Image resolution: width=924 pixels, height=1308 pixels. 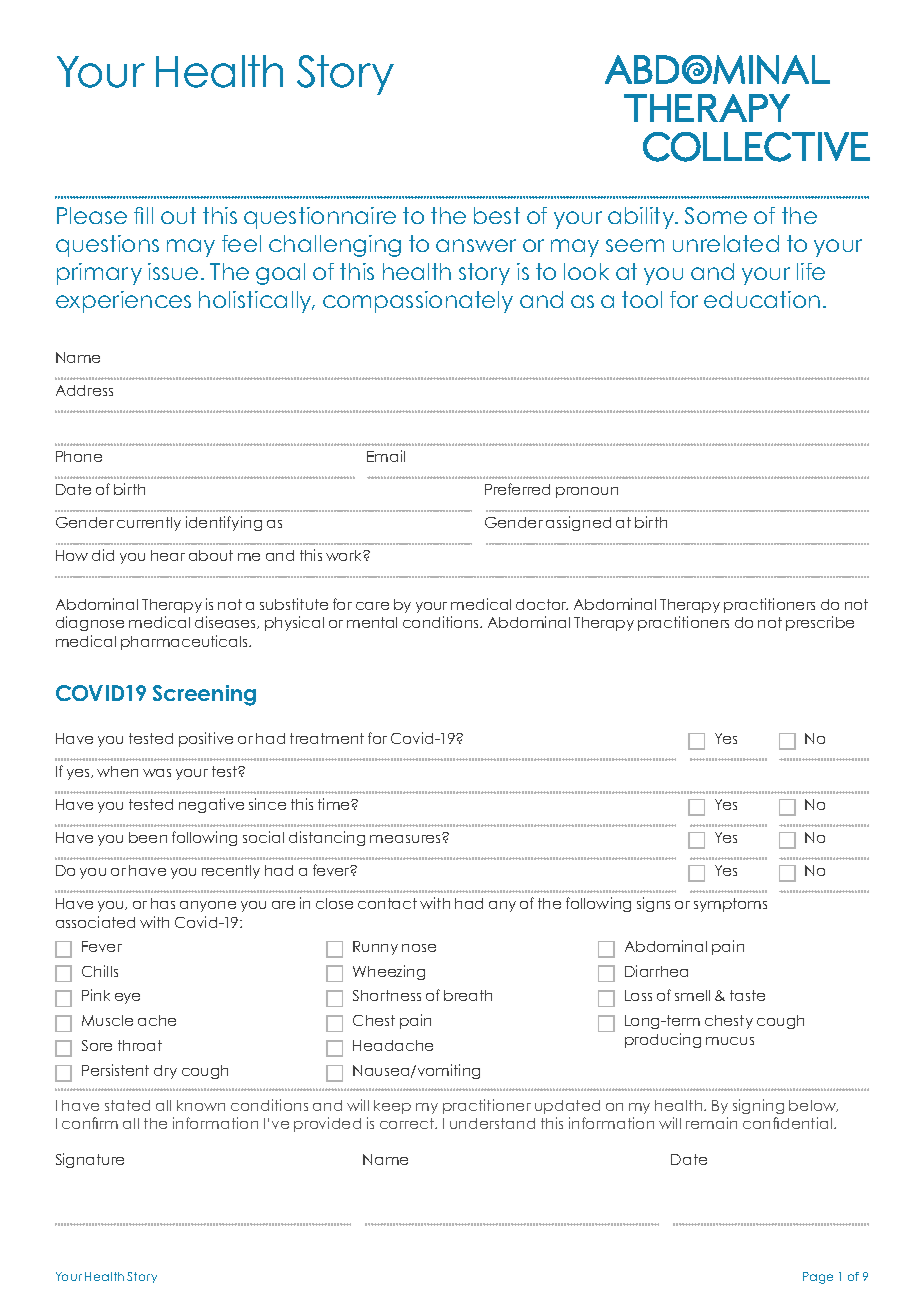 What do you see at coordinates (730, 905) in the screenshot?
I see `symptoms` at bounding box center [730, 905].
